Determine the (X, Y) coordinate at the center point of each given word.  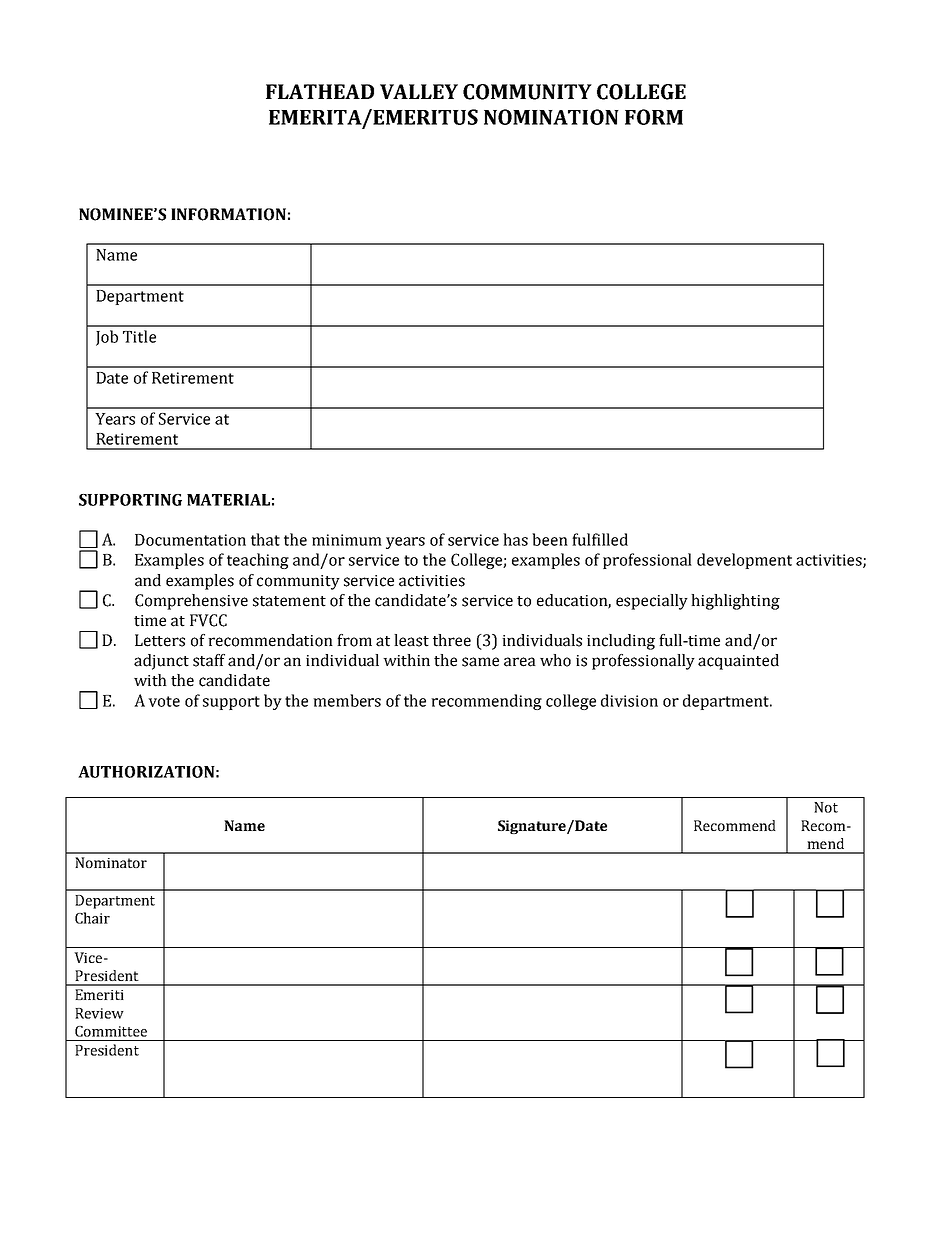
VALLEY (419, 91)
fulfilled (600, 539)
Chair (92, 918)
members (347, 700)
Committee (111, 1031)
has (515, 539)
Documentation (190, 540)
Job (107, 338)
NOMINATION (551, 117)
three (452, 640)
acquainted (738, 662)
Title (139, 336)
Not (826, 807)
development (744, 561)
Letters (160, 640)
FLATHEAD (320, 91)
